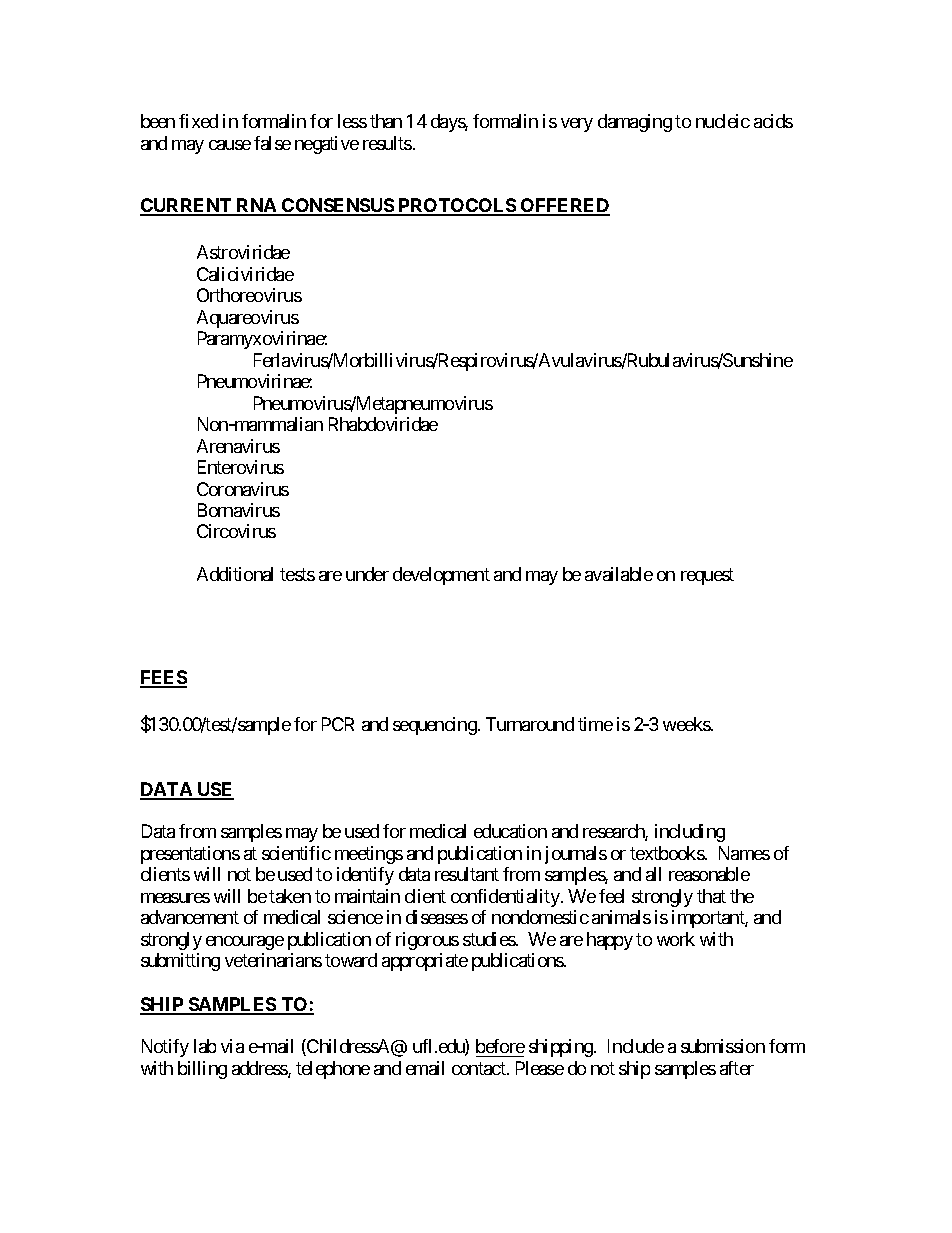  I want to click on Additional, so click(235, 574).
